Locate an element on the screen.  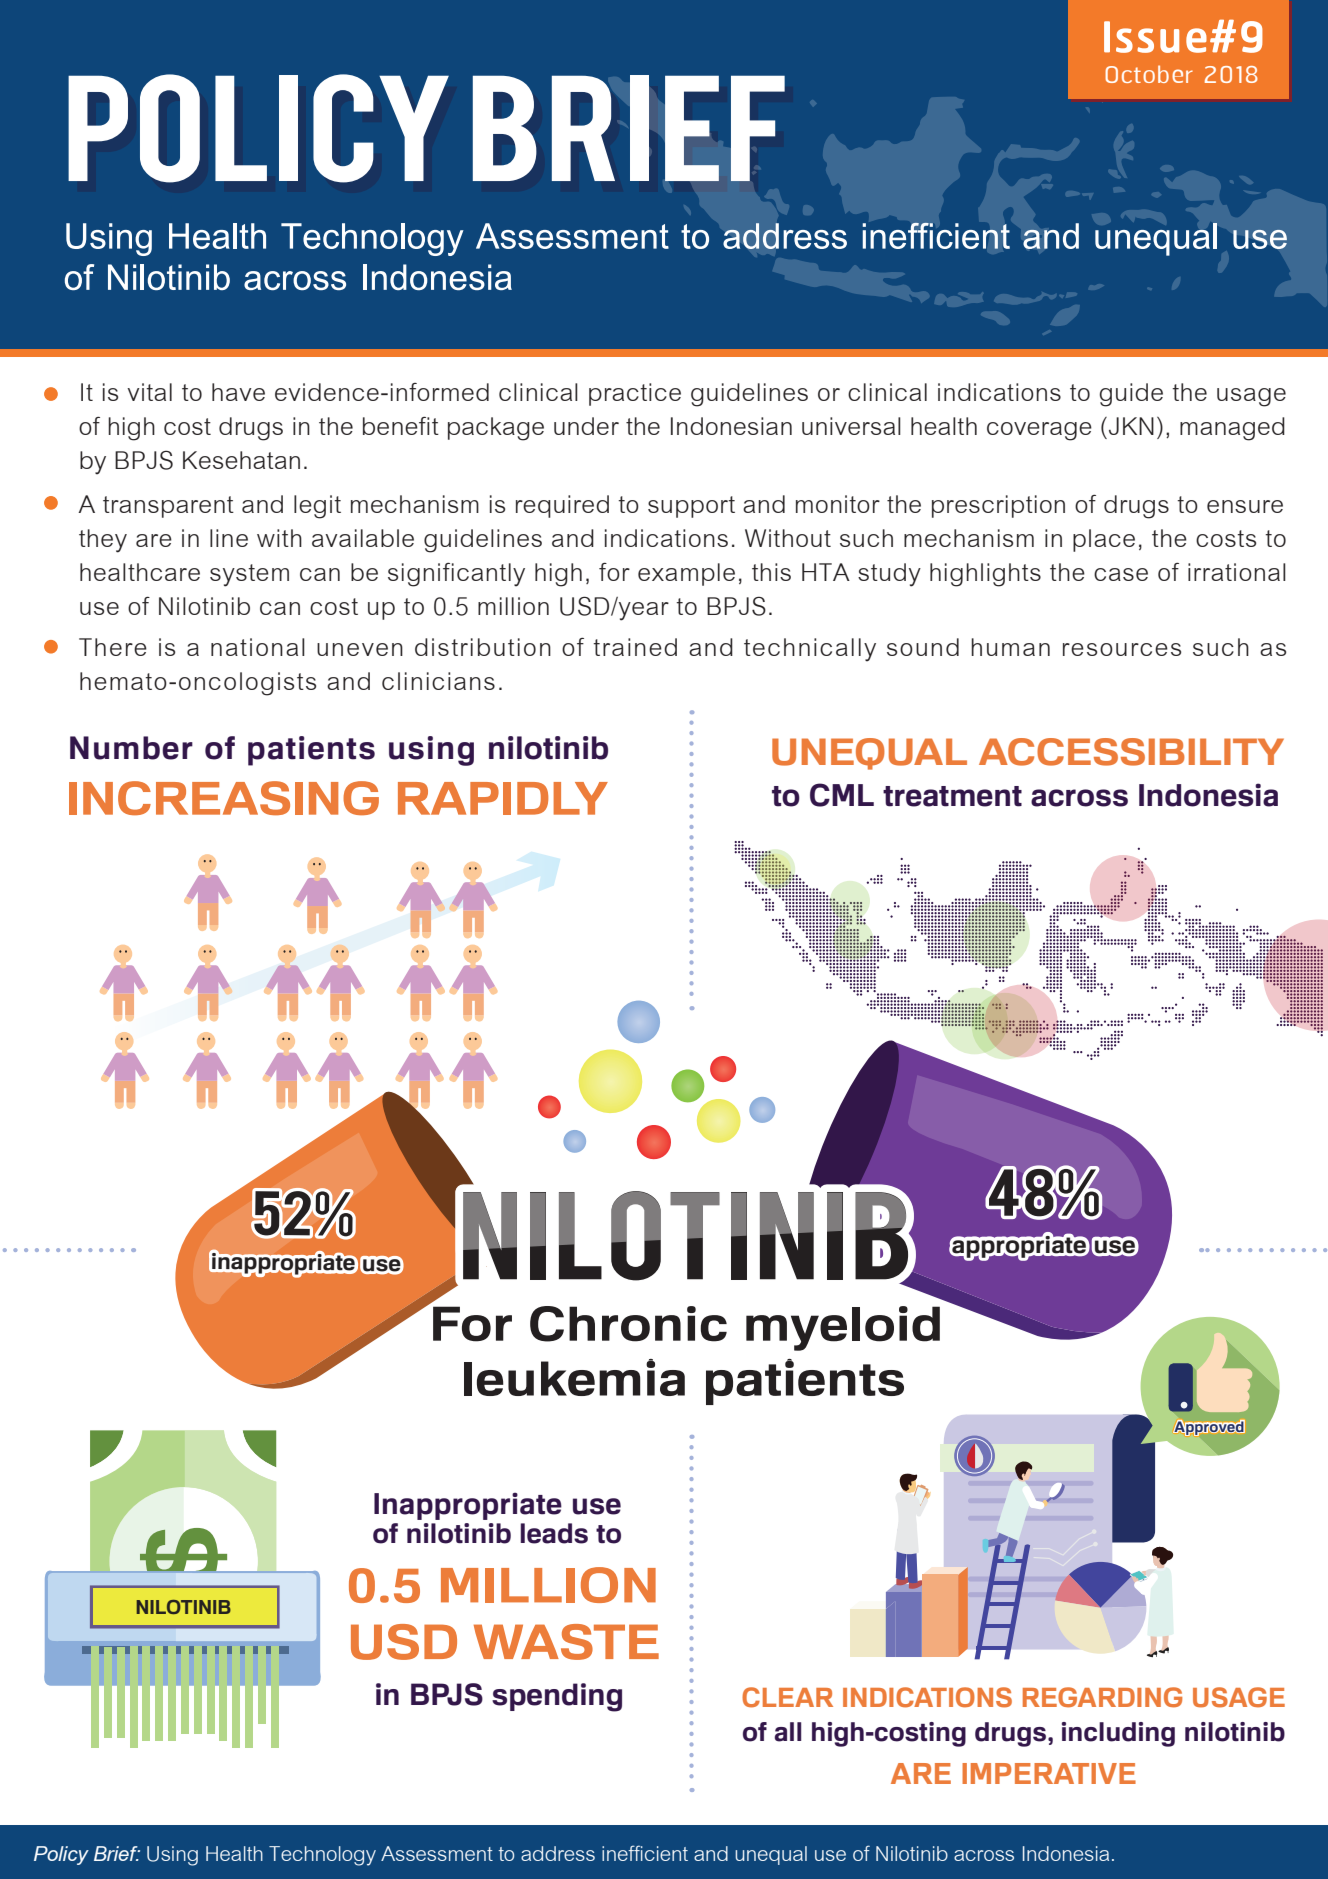
October is located at coordinates (1149, 74).
